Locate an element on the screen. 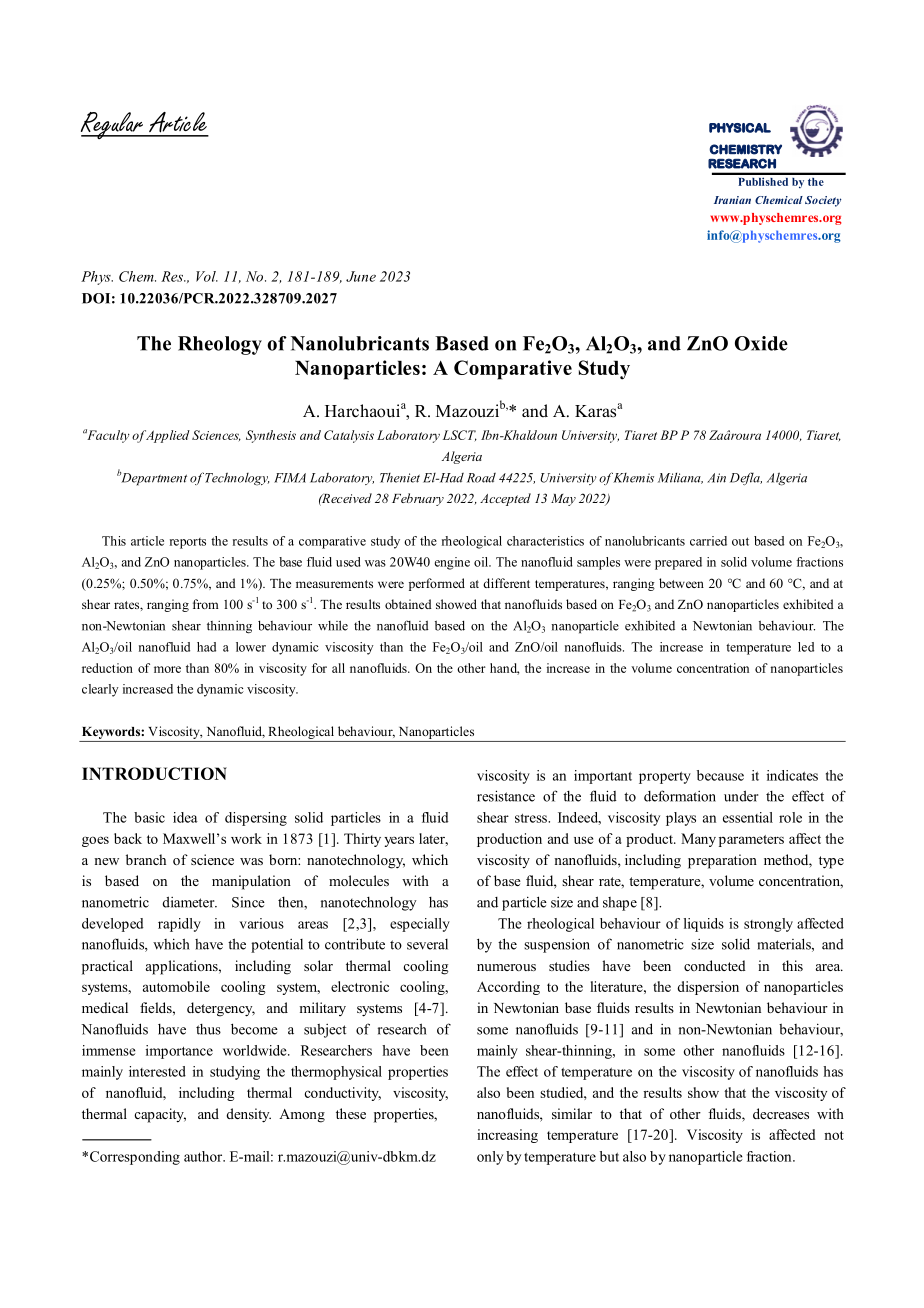 The height and width of the screenshot is (1308, 924). out is located at coordinates (740, 541).
